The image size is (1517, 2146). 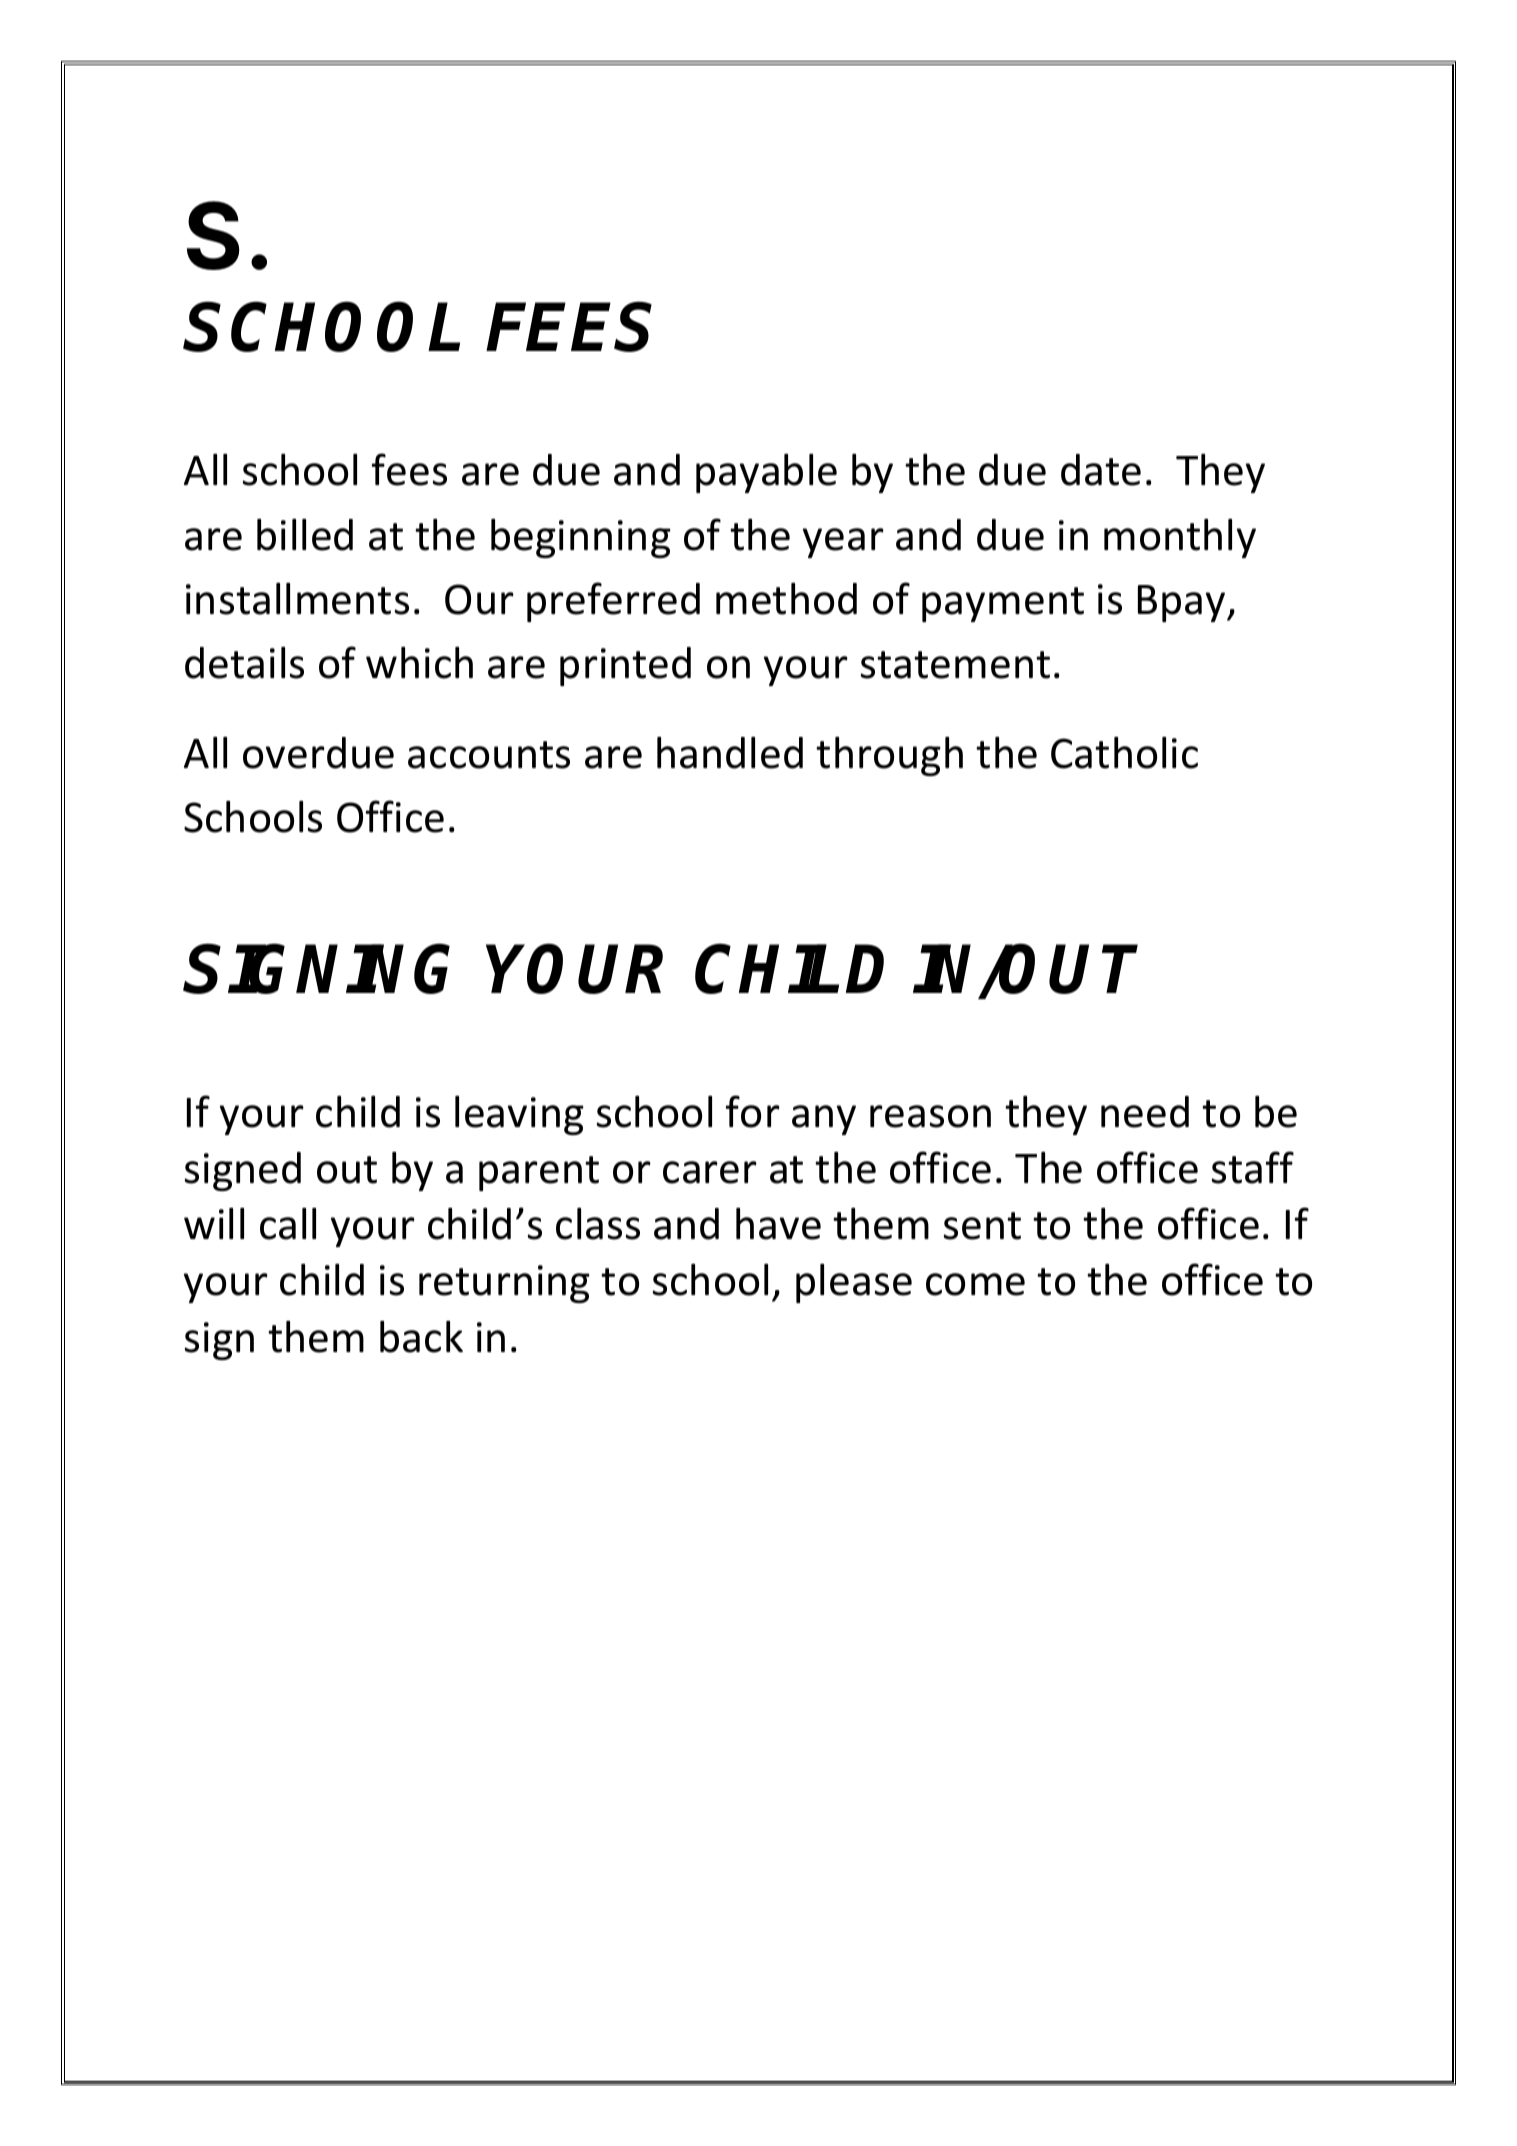 I want to click on Catholic, so click(x=1124, y=753).
